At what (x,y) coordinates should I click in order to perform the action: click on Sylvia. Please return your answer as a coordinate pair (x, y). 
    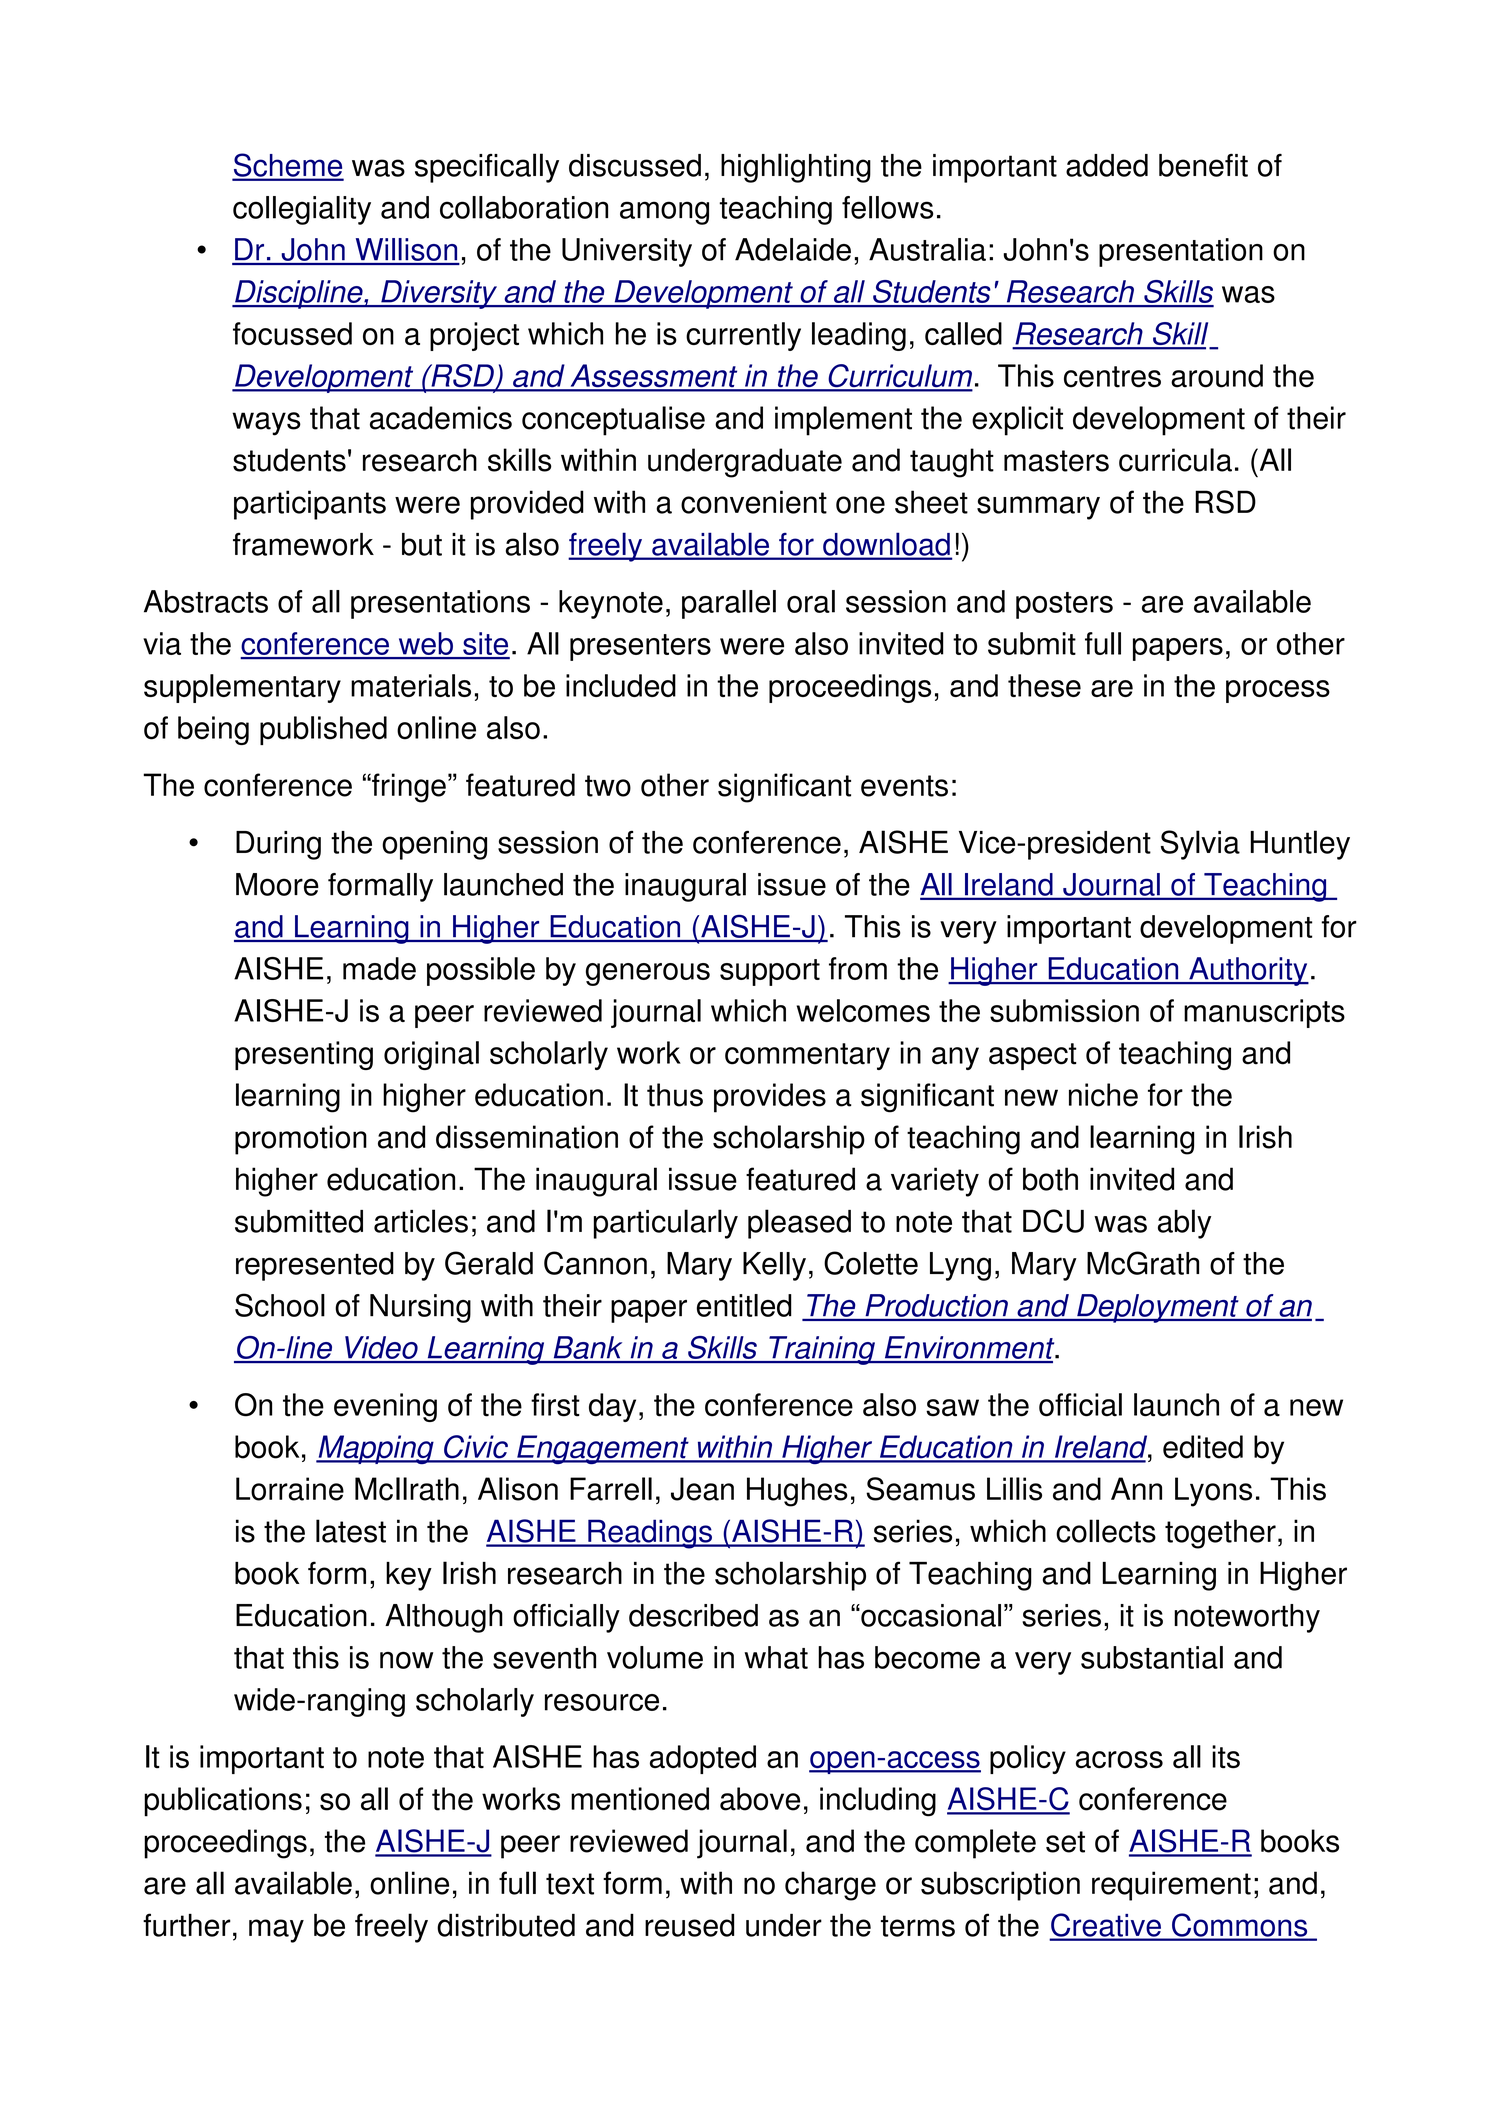
    Looking at the image, I should click on (1200, 845).
